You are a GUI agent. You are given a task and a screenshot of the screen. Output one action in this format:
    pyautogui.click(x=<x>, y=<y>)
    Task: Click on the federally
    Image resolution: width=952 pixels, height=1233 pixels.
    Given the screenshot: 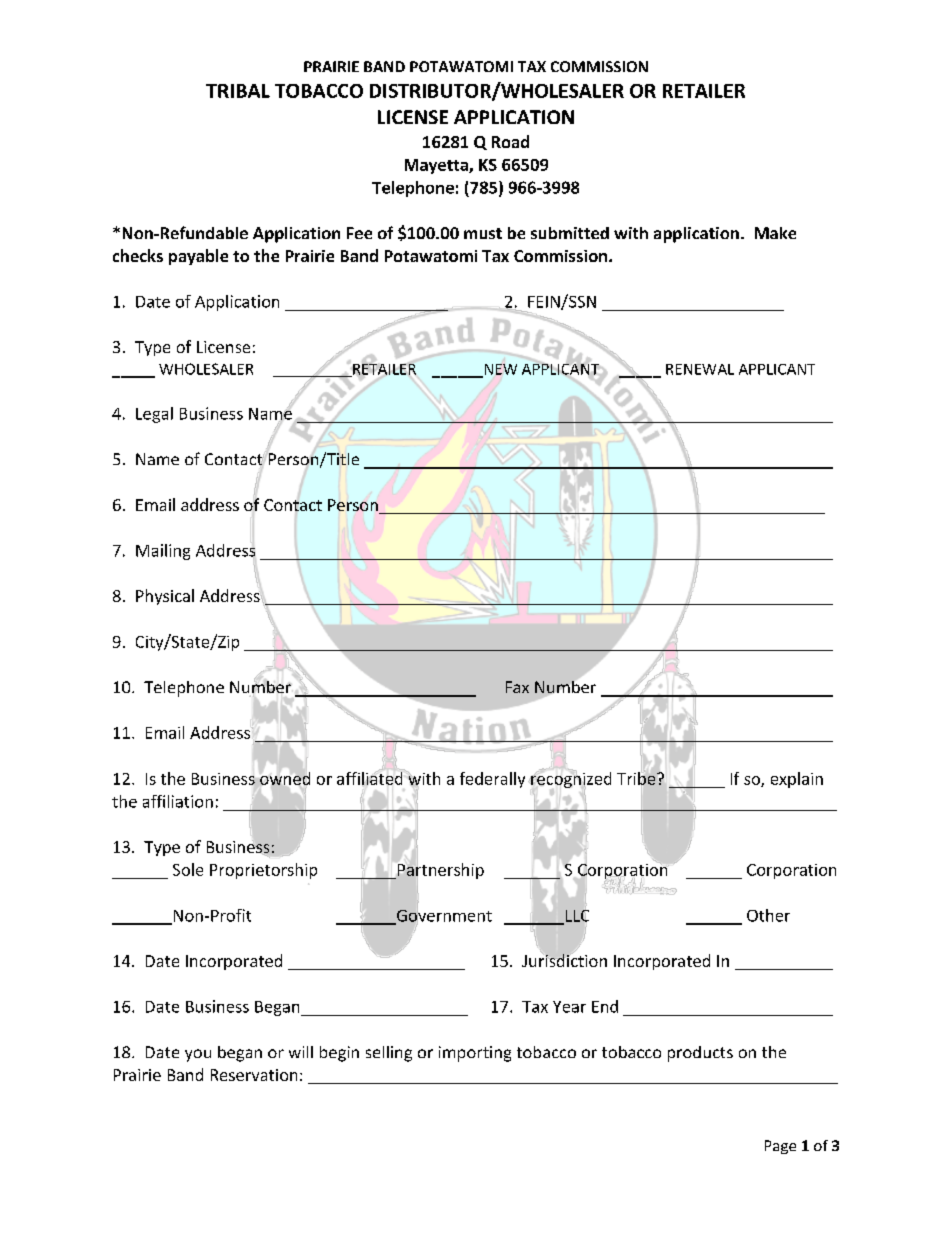 What is the action you would take?
    pyautogui.click(x=492, y=780)
